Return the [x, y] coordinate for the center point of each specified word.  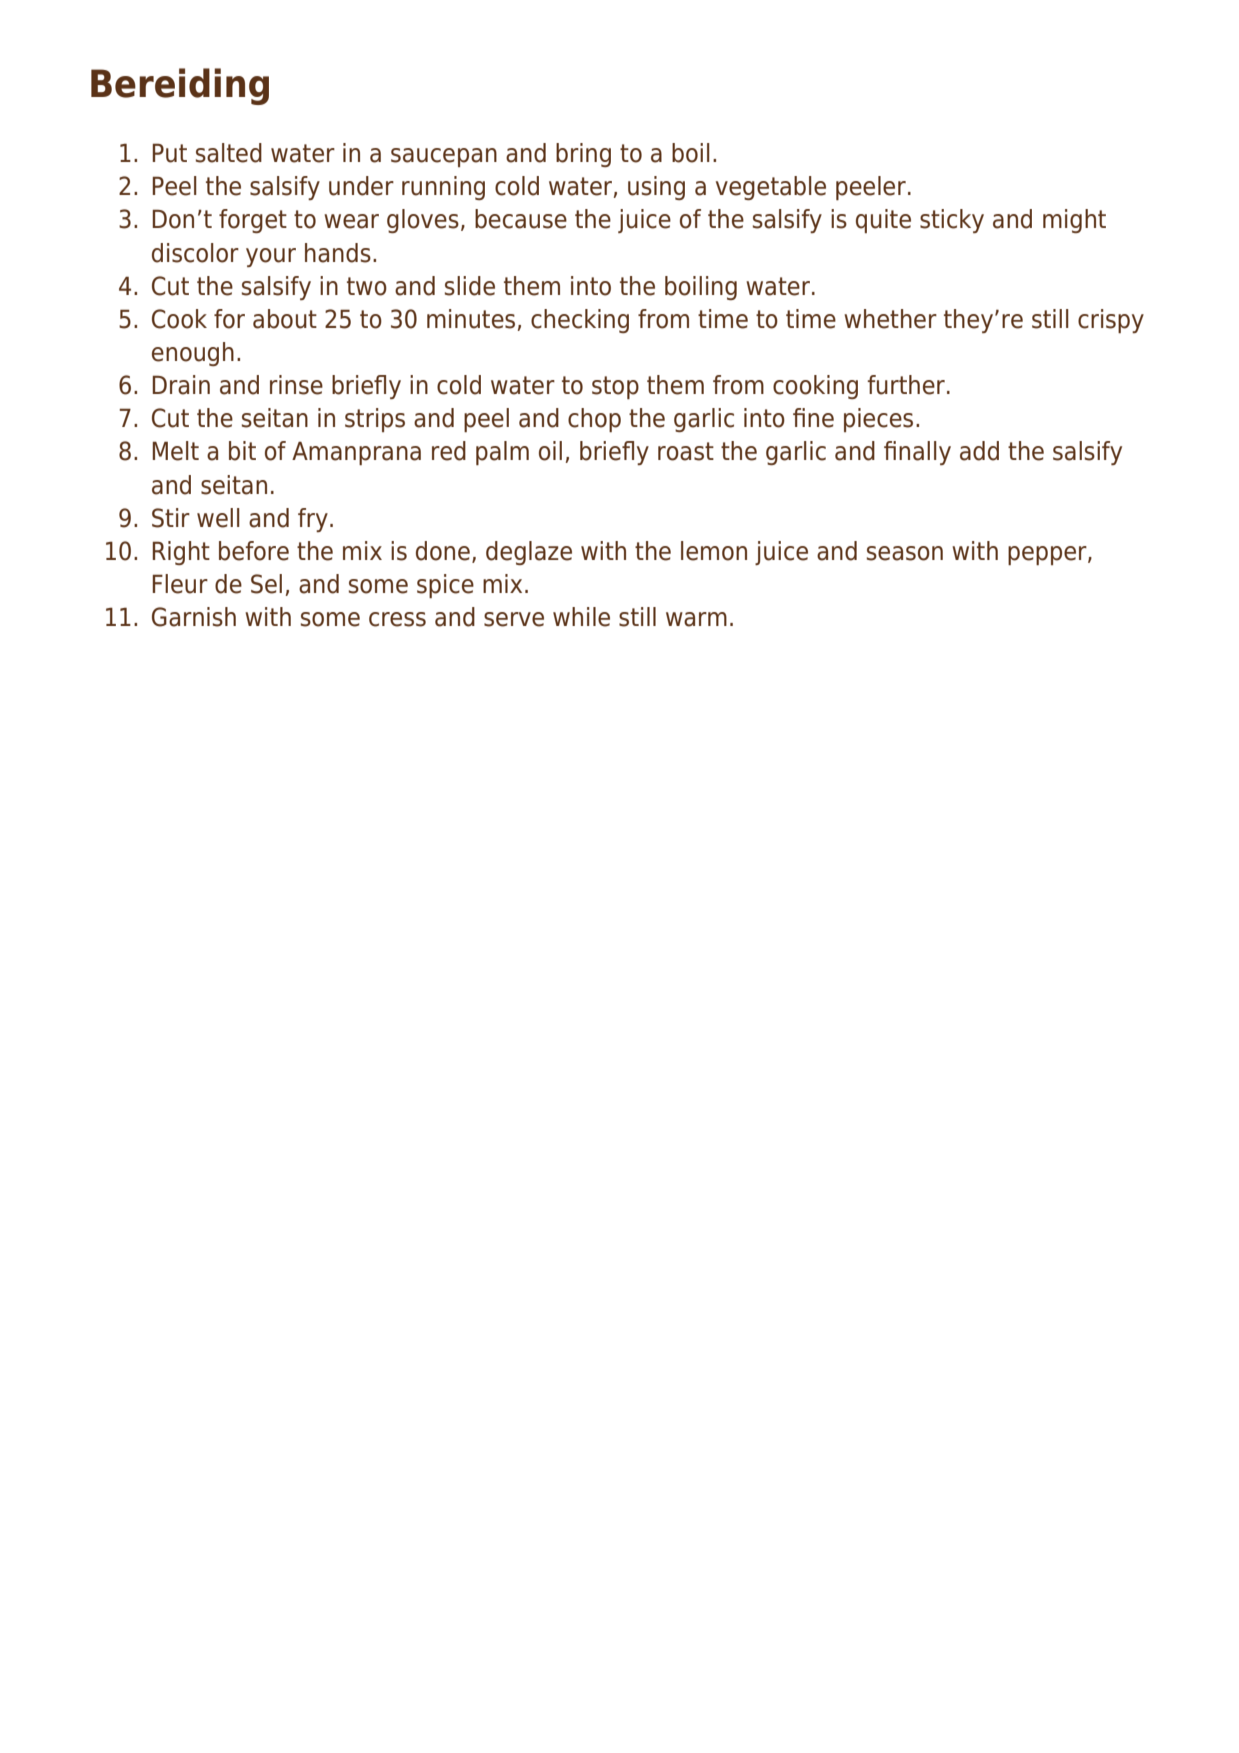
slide [470, 286]
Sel [266, 584]
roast [686, 451]
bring [583, 155]
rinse [296, 385]
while [581, 617]
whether [890, 319]
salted [229, 153]
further [906, 385]
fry [313, 520]
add [979, 451]
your [271, 257]
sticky [952, 221]
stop [615, 387]
